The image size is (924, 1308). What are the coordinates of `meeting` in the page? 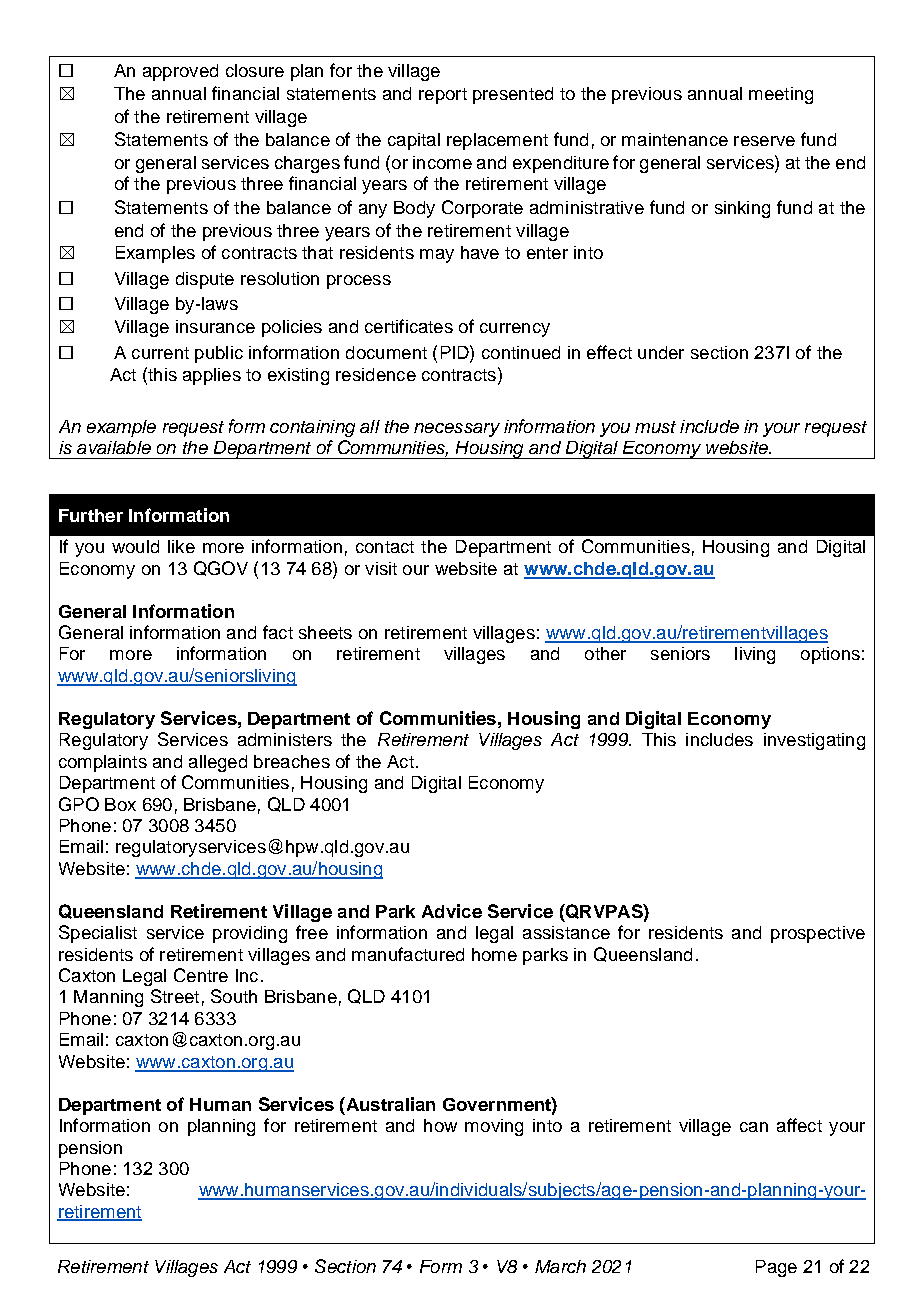 It's located at (781, 95).
